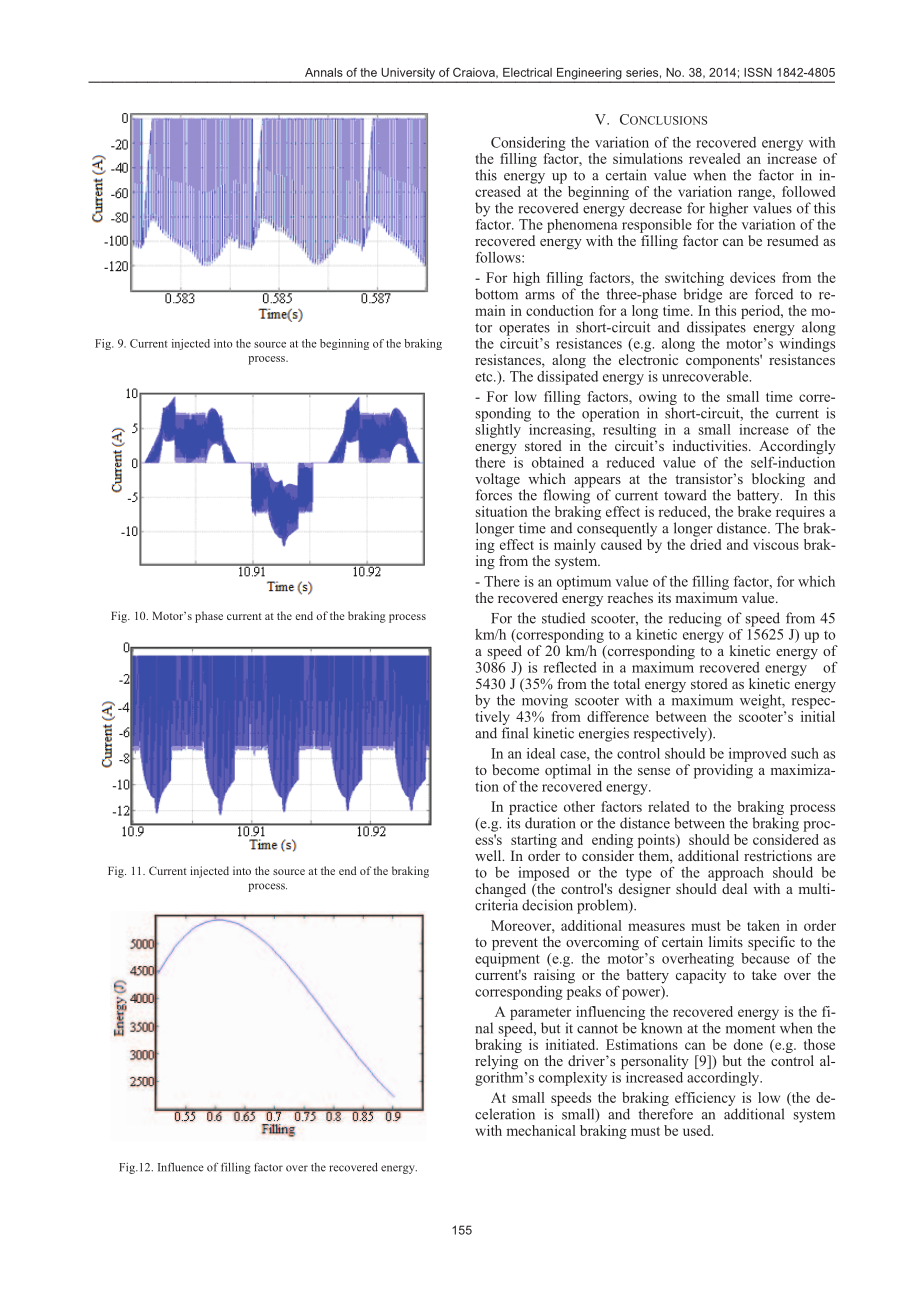 The width and height of the screenshot is (924, 1308). What do you see at coordinates (502, 891) in the screenshot?
I see `changed` at bounding box center [502, 891].
